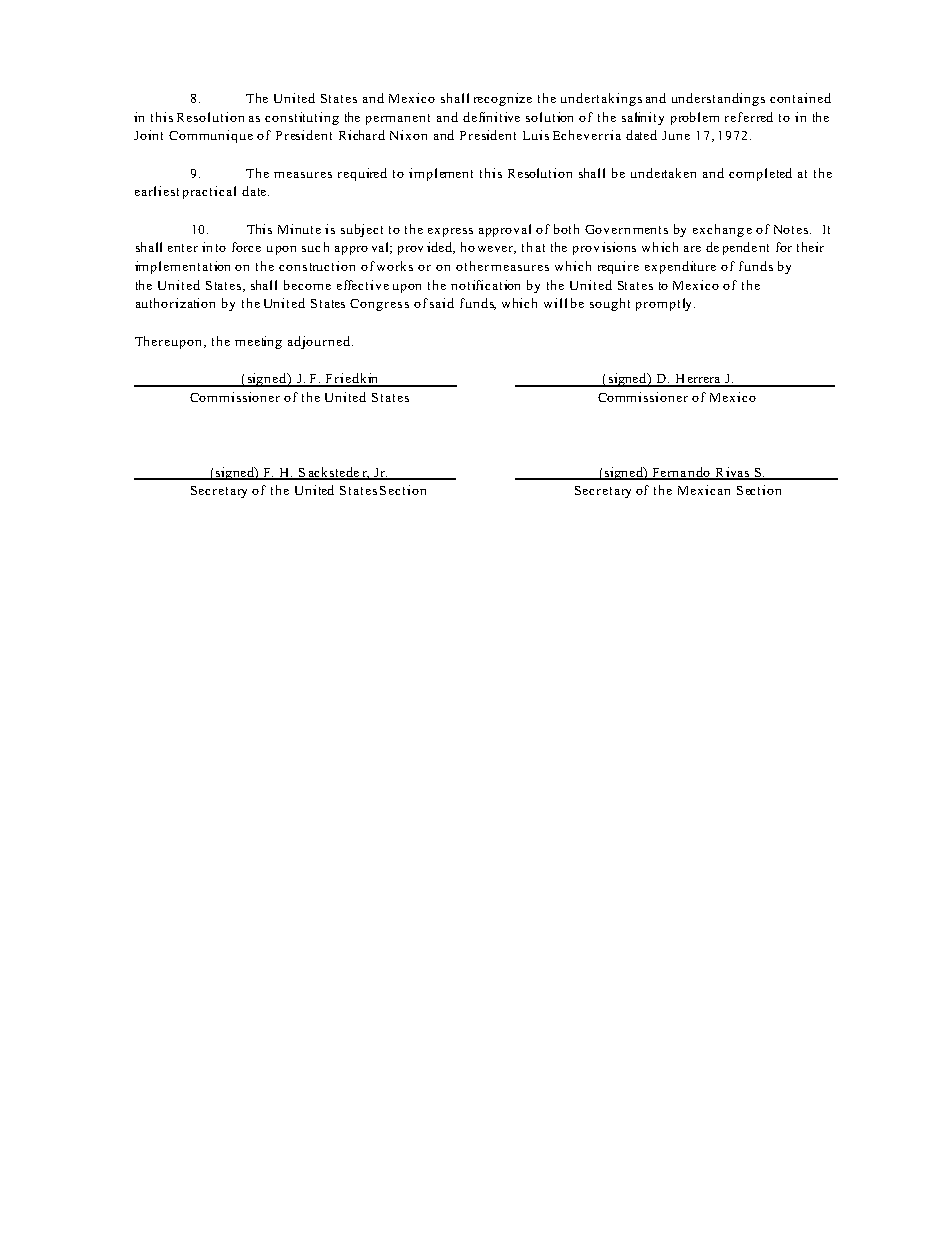 The height and width of the document is (1233, 952). What do you see at coordinates (663, 304) in the document?
I see `promptly` at bounding box center [663, 304].
